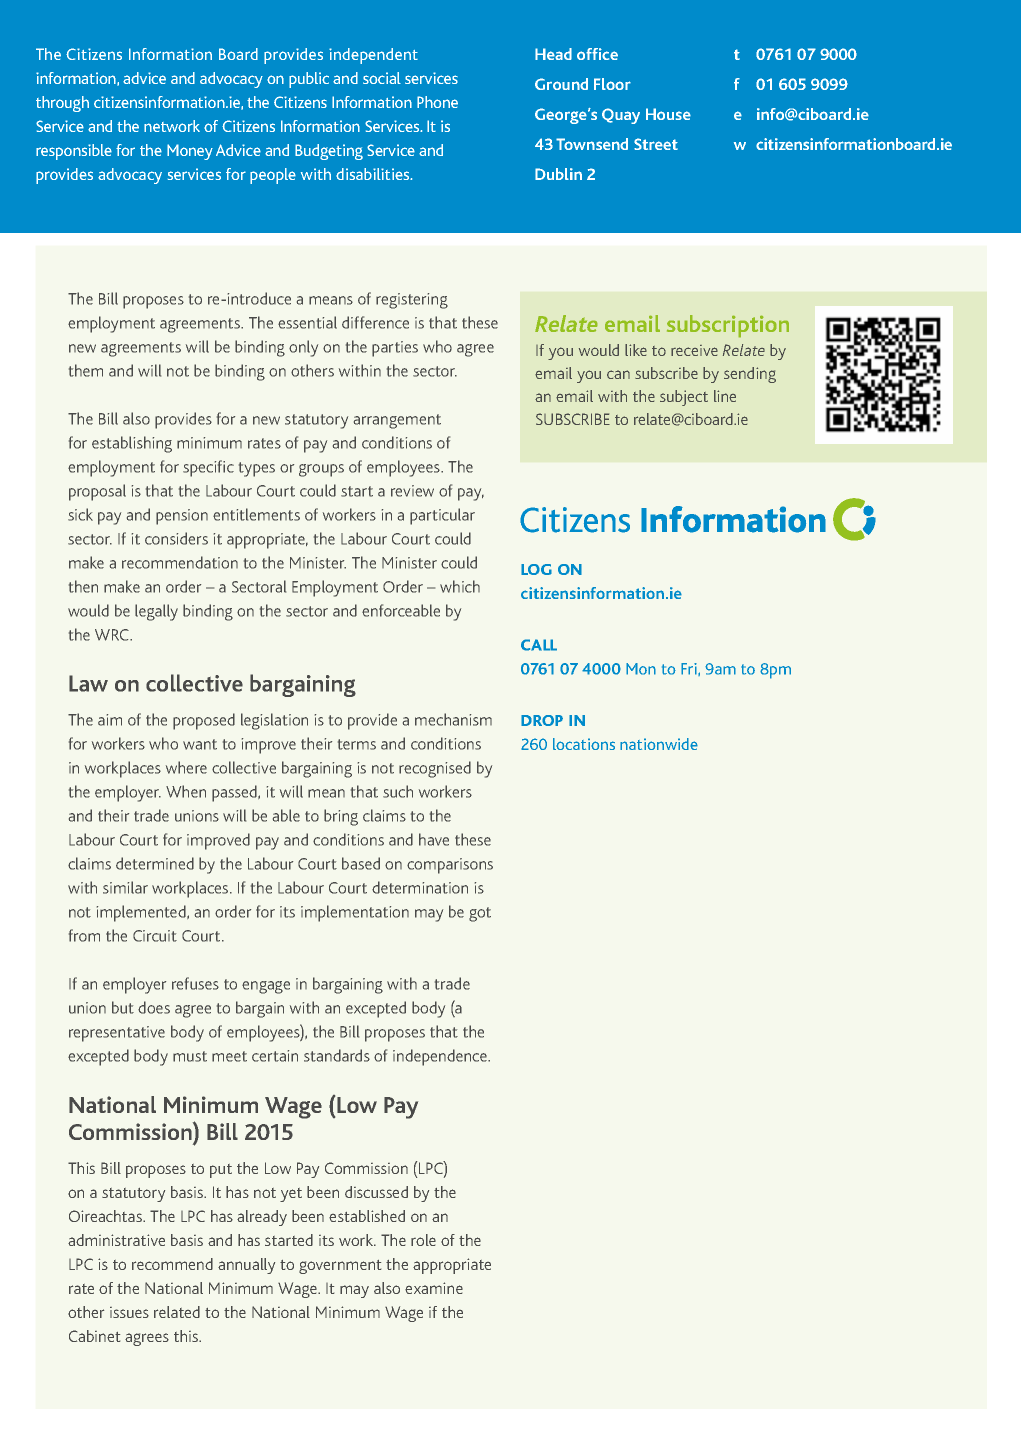 The width and height of the document is (1021, 1443). What do you see at coordinates (412, 491) in the document?
I see `review` at bounding box center [412, 491].
